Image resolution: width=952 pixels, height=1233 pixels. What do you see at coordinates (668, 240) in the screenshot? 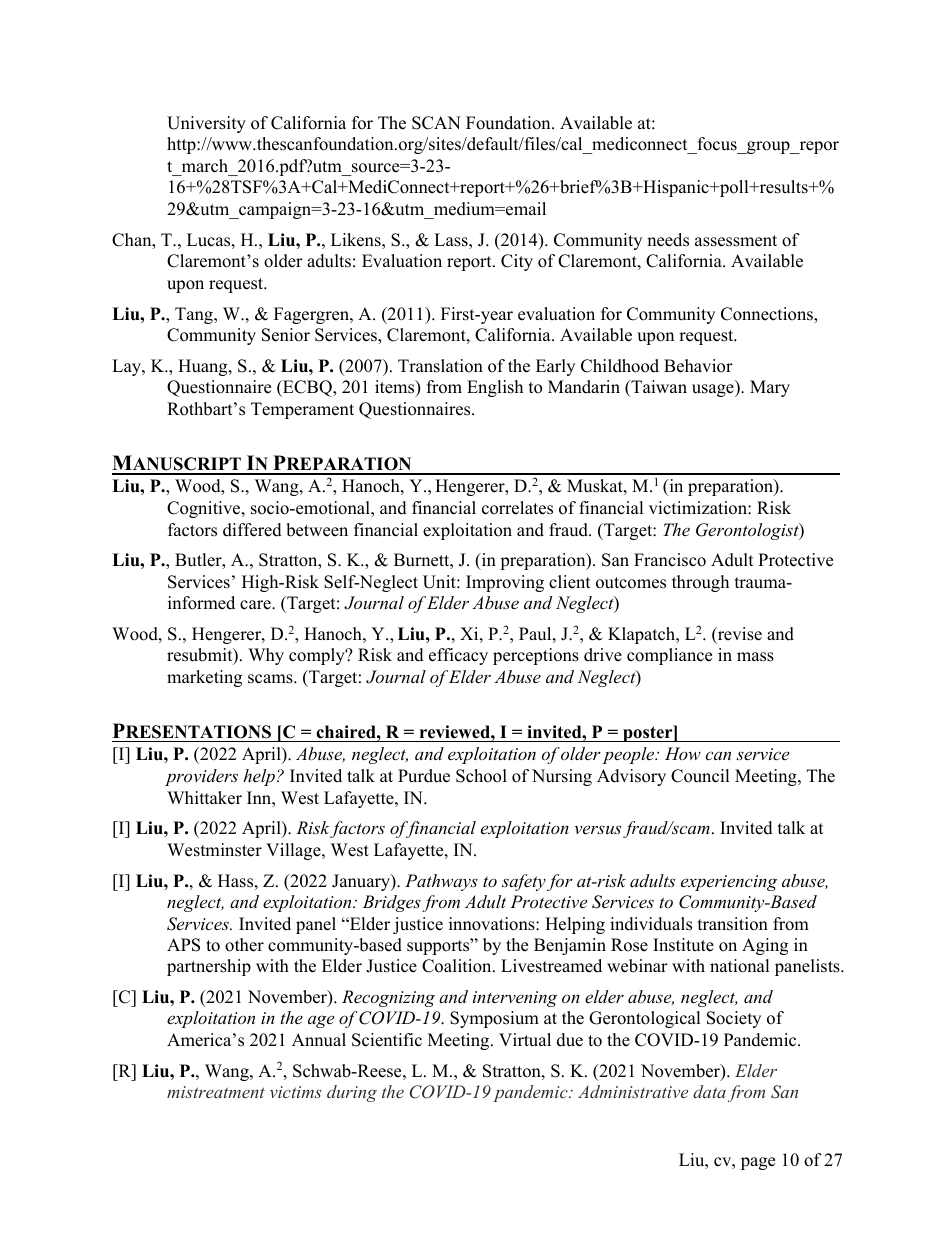
I see `needs` at bounding box center [668, 240].
